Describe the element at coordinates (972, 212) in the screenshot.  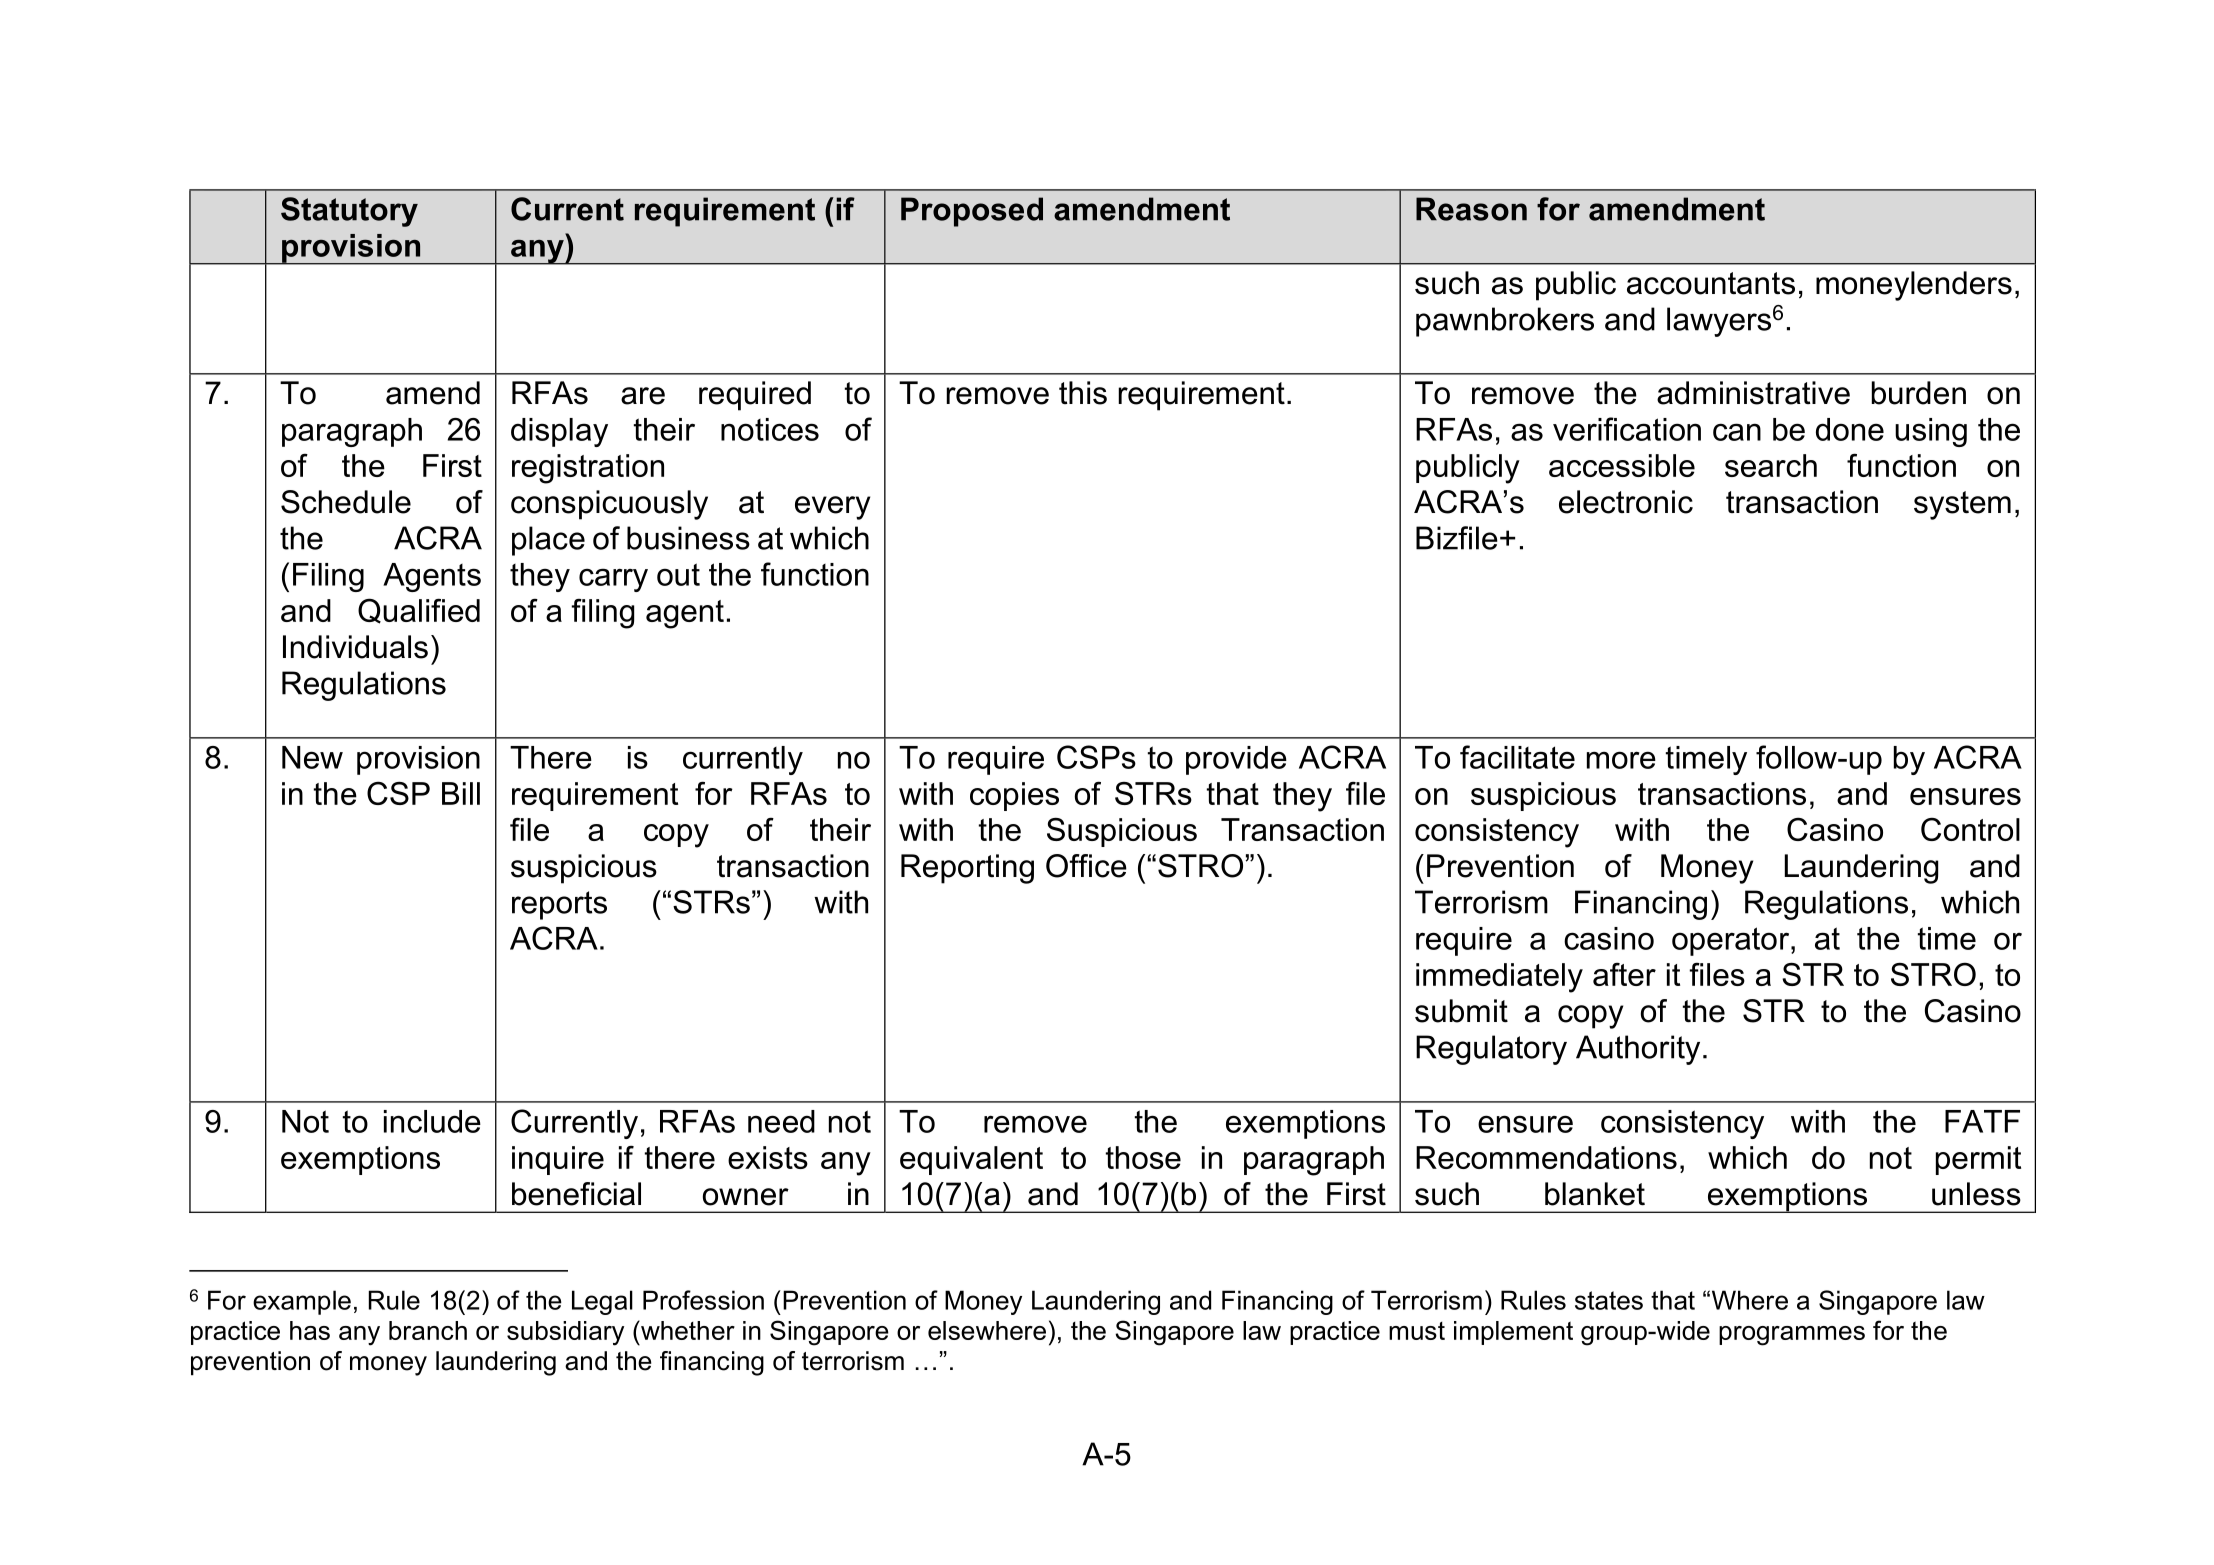
I see `Proposed` at that location.
